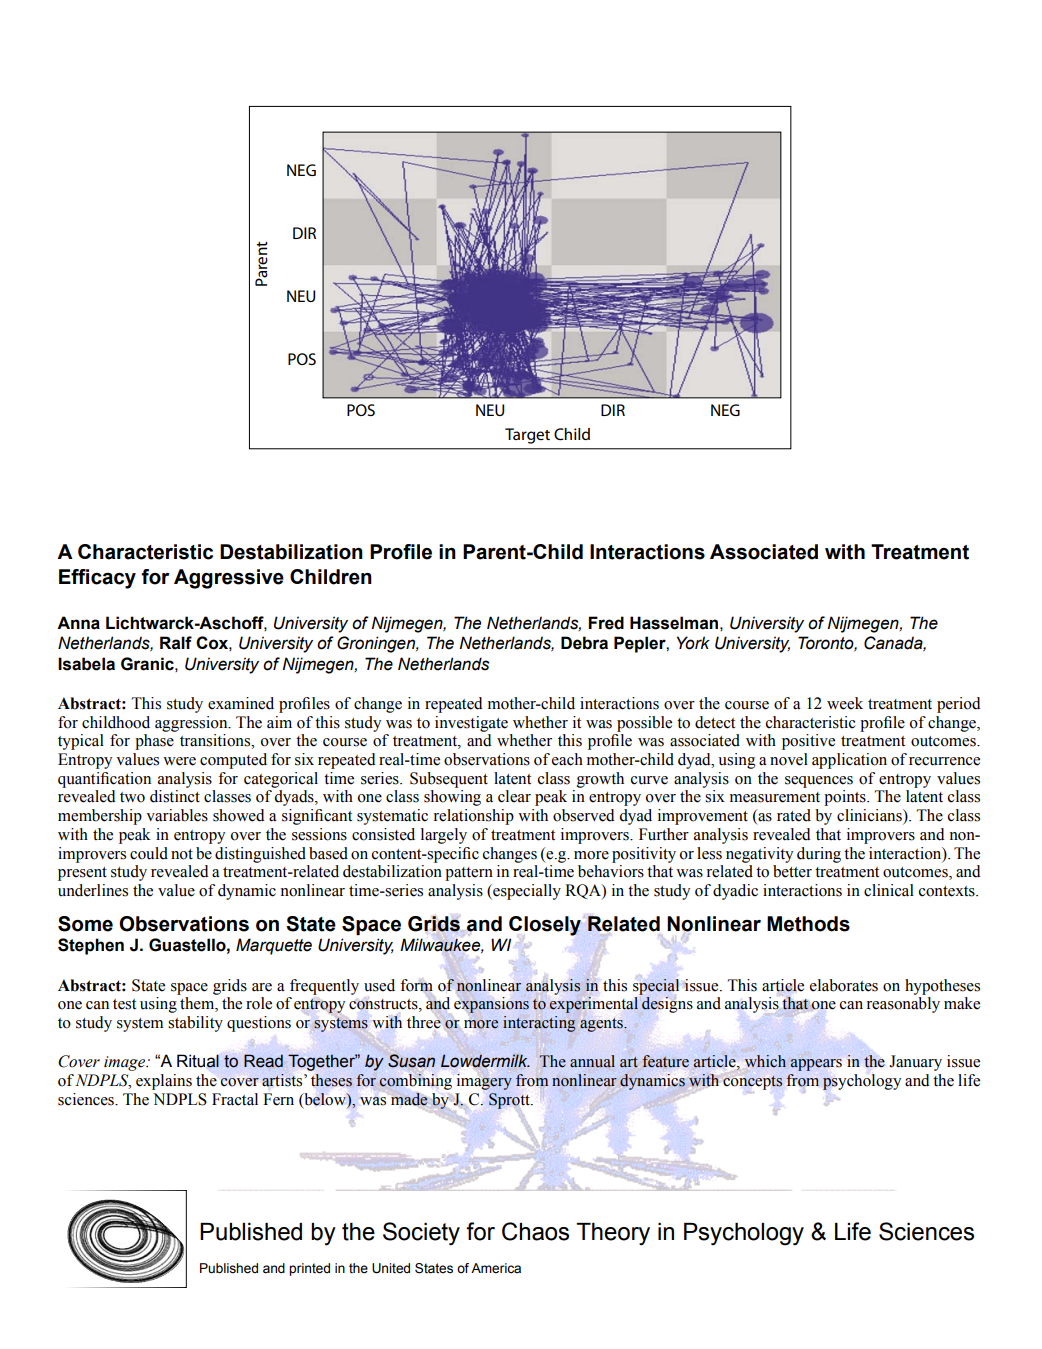 Image resolution: width=1042 pixels, height=1349 pixels. What do you see at coordinates (85, 924) in the screenshot?
I see `Some` at bounding box center [85, 924].
